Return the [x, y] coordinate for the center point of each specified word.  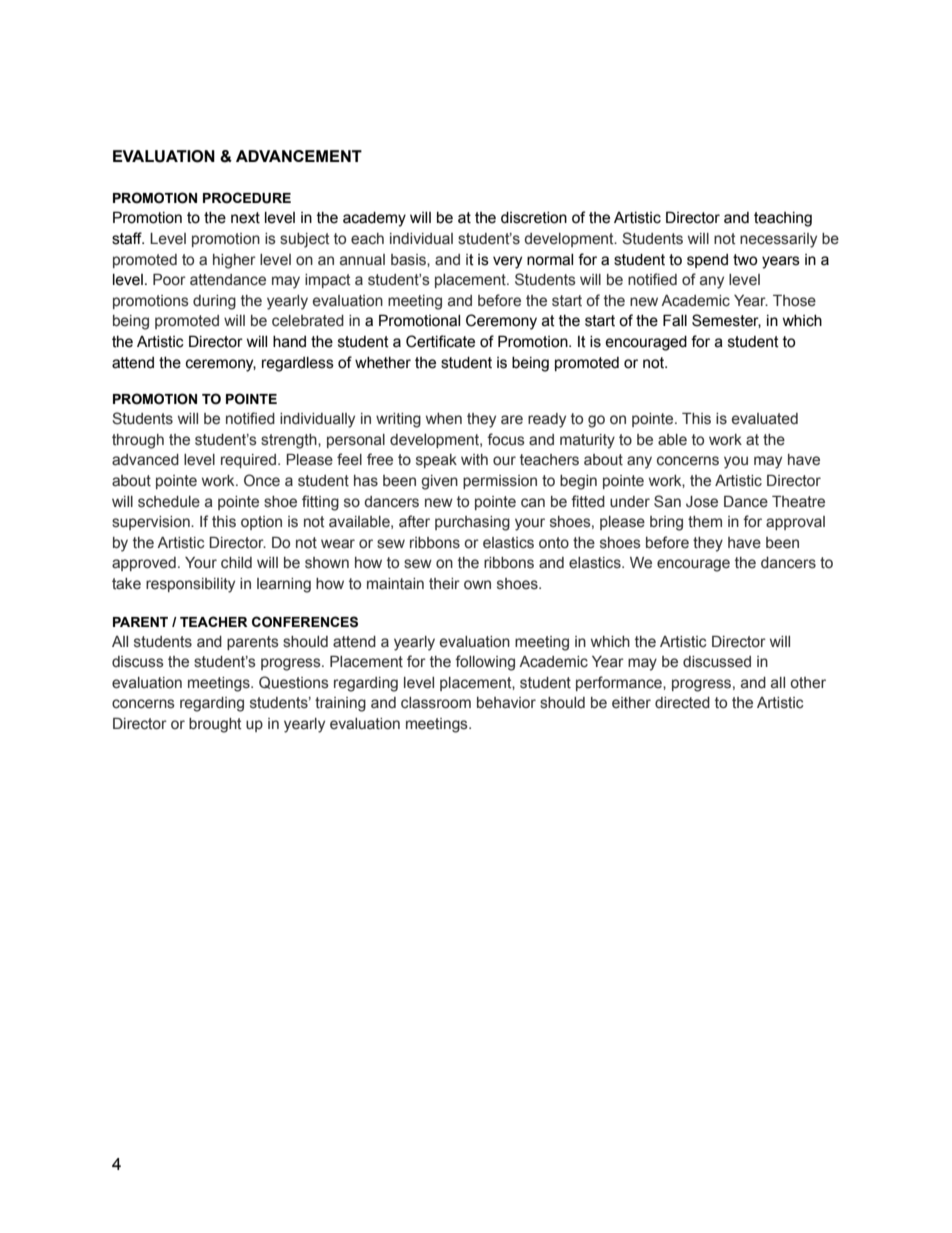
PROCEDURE [247, 198]
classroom [436, 703]
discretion [534, 218]
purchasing [472, 523]
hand [289, 342]
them [705, 522]
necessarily [778, 240]
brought [215, 725]
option [261, 523]
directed [682, 703]
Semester [726, 321]
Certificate [440, 341]
